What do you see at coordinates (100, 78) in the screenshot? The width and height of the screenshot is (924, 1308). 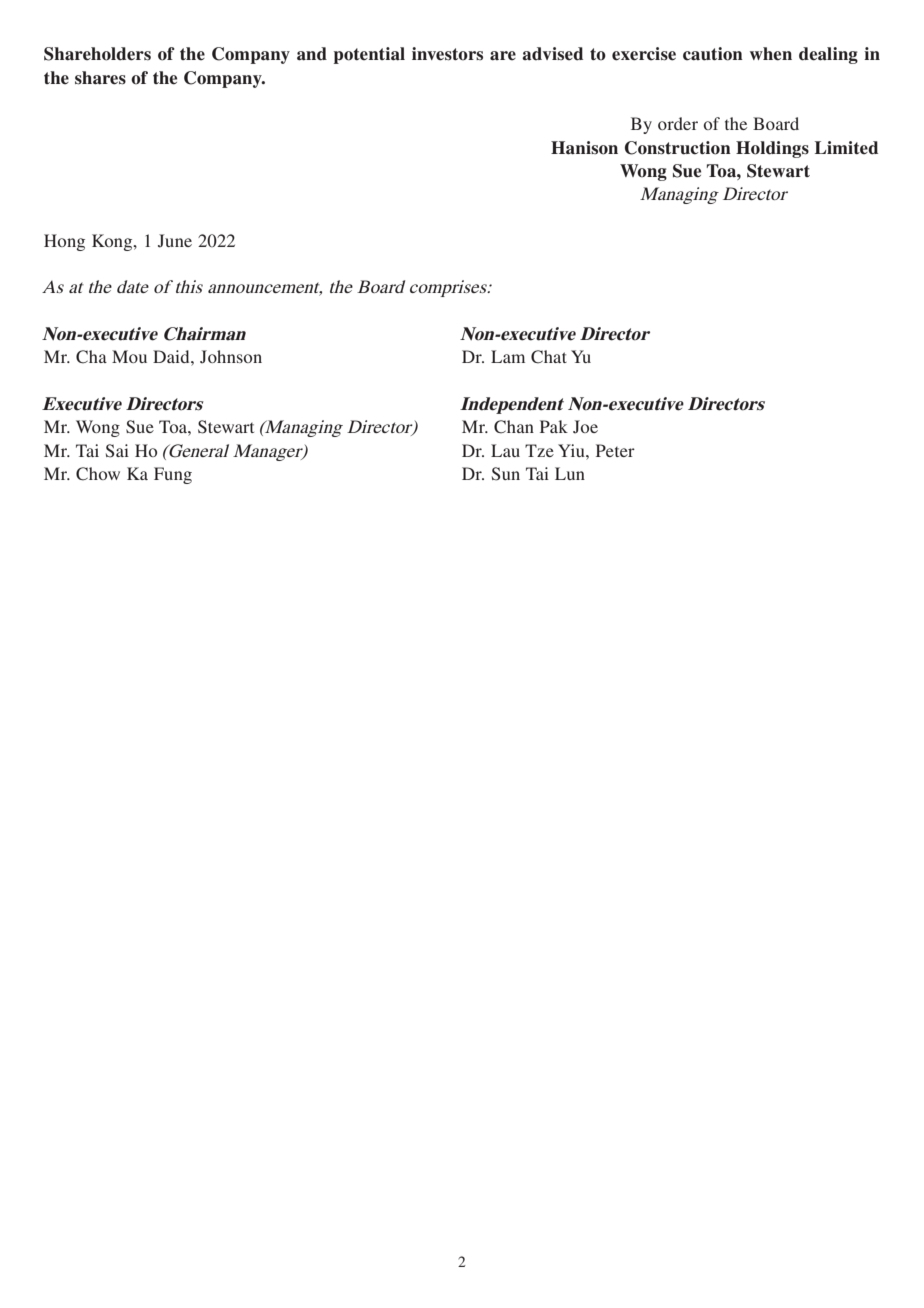 I see `shares` at bounding box center [100, 78].
